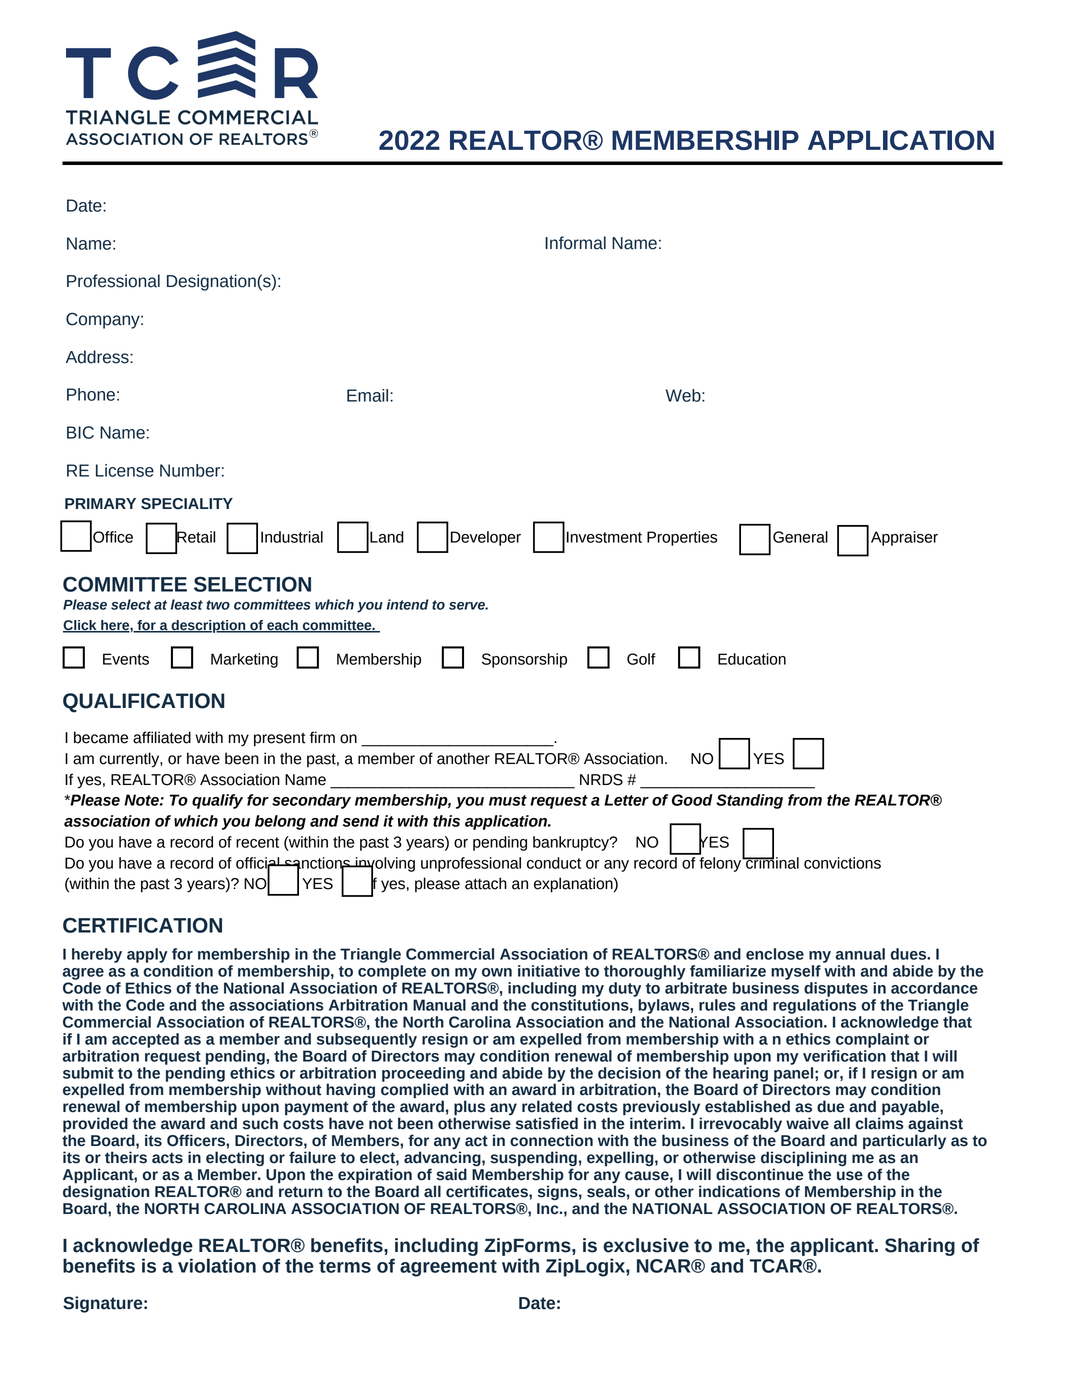 Image resolution: width=1065 pixels, height=1378 pixels. What do you see at coordinates (486, 538) in the image?
I see `Developer` at bounding box center [486, 538].
